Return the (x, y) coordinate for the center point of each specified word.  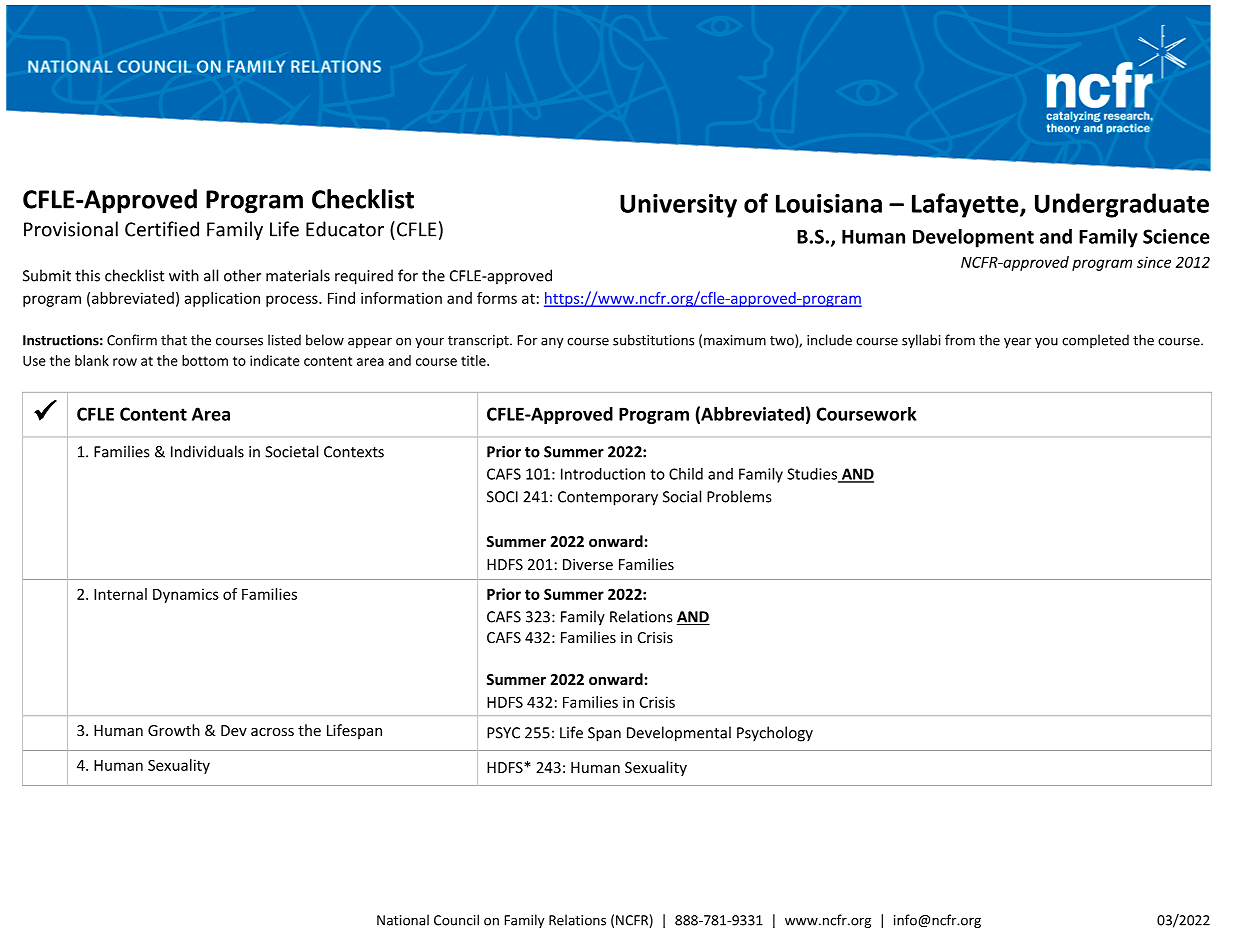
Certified (162, 229)
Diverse (588, 564)
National (403, 920)
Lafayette (966, 205)
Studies (813, 475)
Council (456, 920)
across (272, 732)
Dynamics (186, 595)
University (678, 206)
